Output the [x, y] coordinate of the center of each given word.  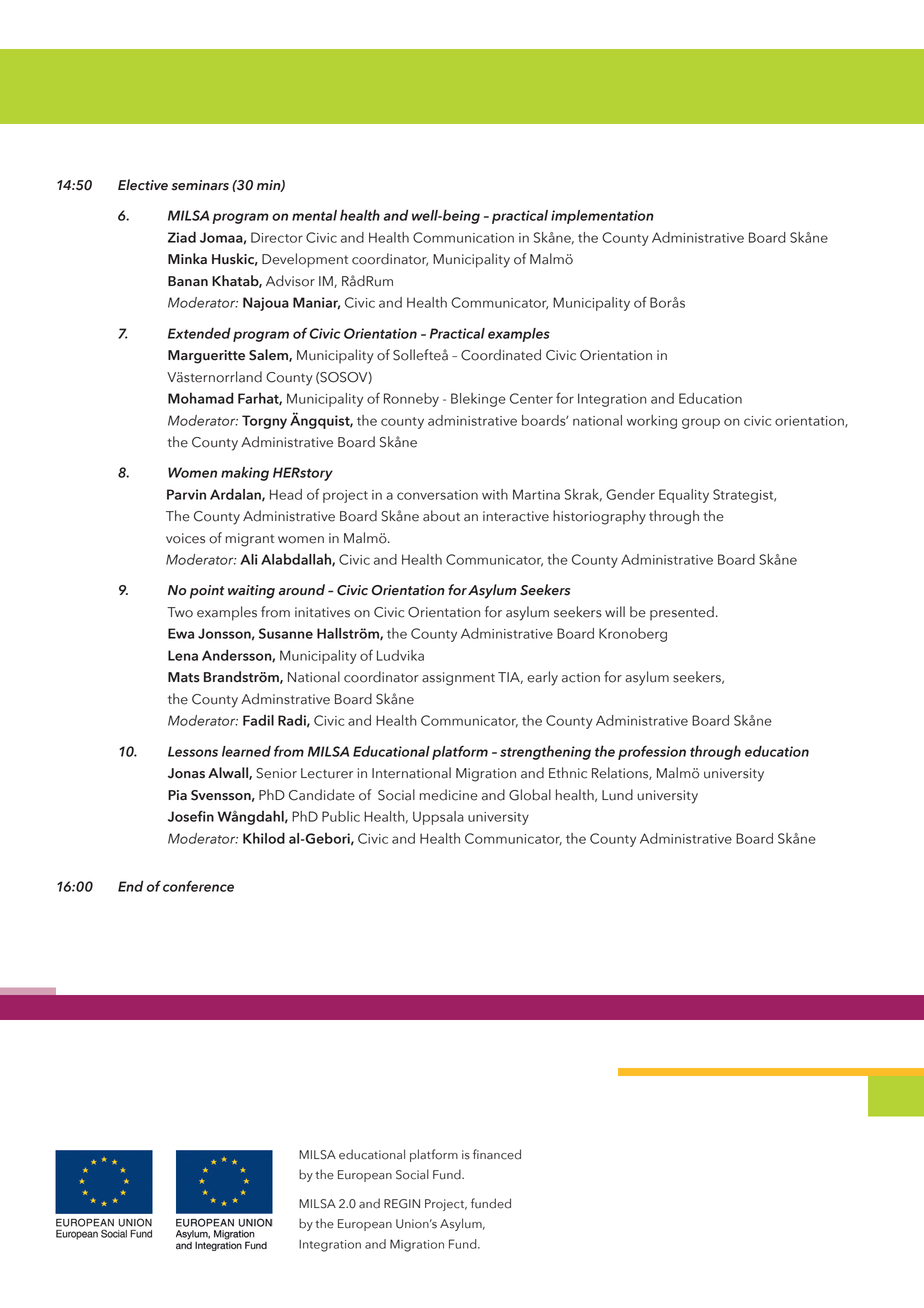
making [245, 474]
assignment [458, 679]
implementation [602, 217]
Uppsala [438, 818]
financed [497, 1154]
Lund [617, 795]
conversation [437, 495]
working [652, 422]
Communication [463, 237]
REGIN [402, 1204]
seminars [200, 185]
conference [198, 886]
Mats [184, 677]
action [581, 677]
